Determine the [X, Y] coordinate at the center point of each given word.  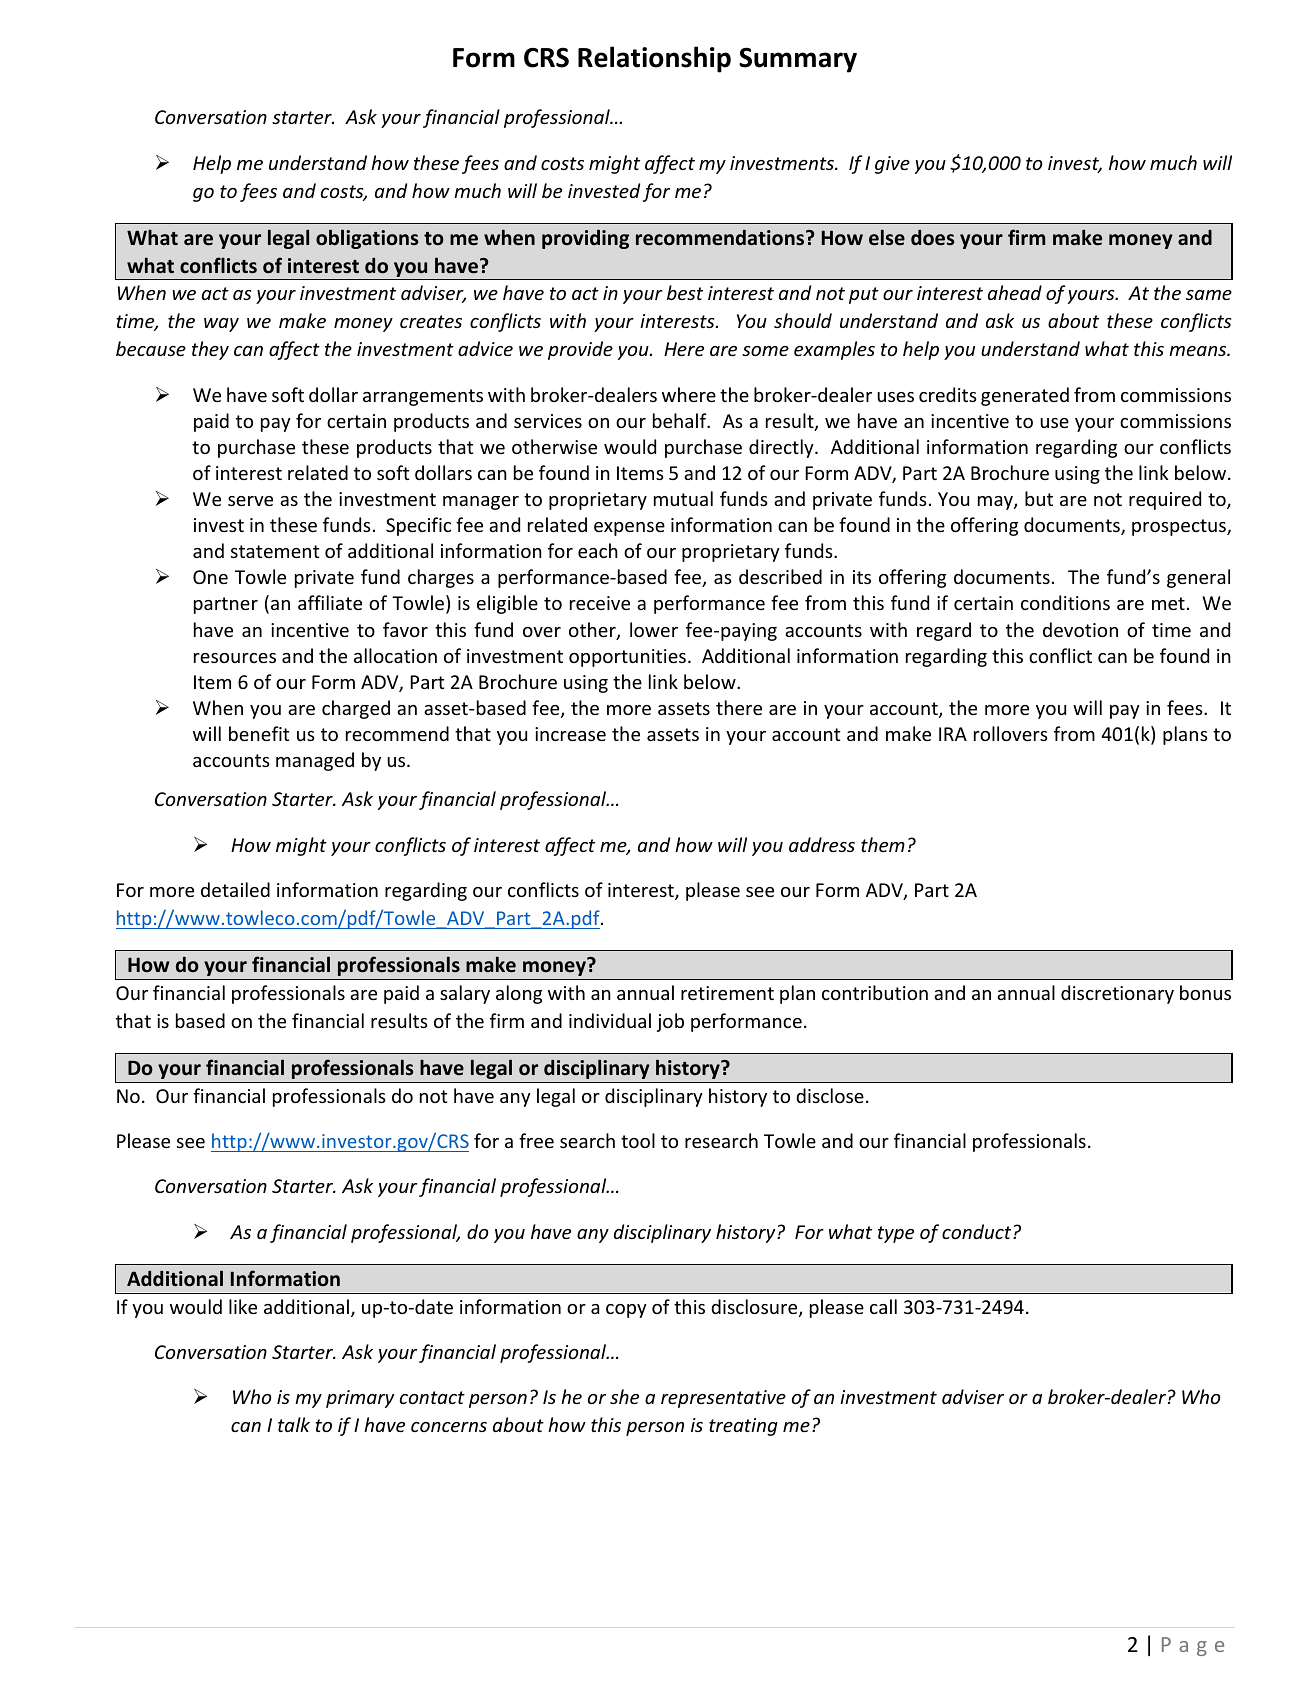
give [892, 165]
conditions [1065, 602]
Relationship [654, 59]
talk [294, 1424]
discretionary [1117, 994]
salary [465, 994]
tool [638, 1140]
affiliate [330, 602]
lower [654, 629]
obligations [367, 239]
